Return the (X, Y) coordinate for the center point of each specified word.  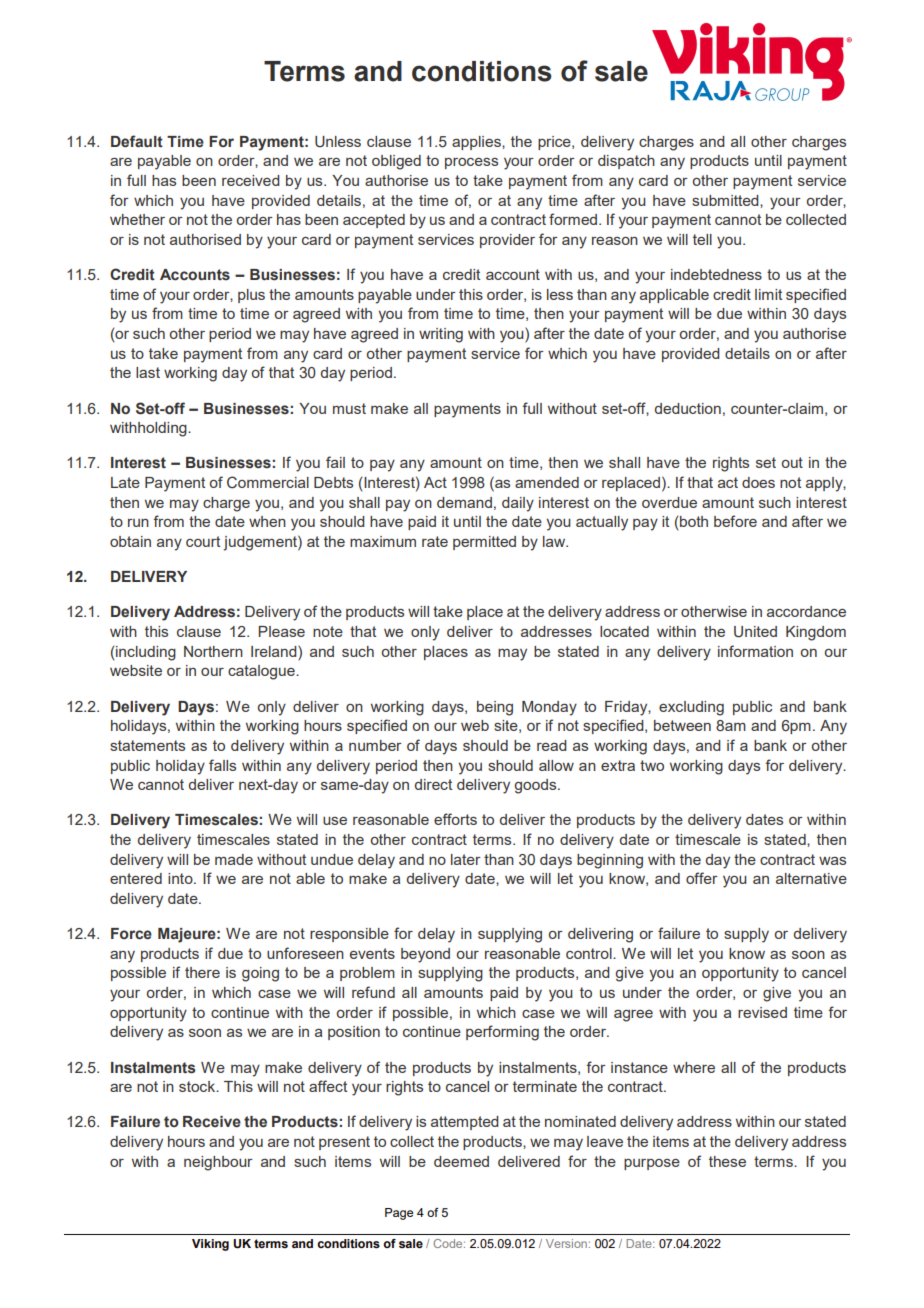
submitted (726, 200)
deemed (461, 1161)
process (471, 163)
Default (137, 141)
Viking (210, 1245)
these (727, 1161)
